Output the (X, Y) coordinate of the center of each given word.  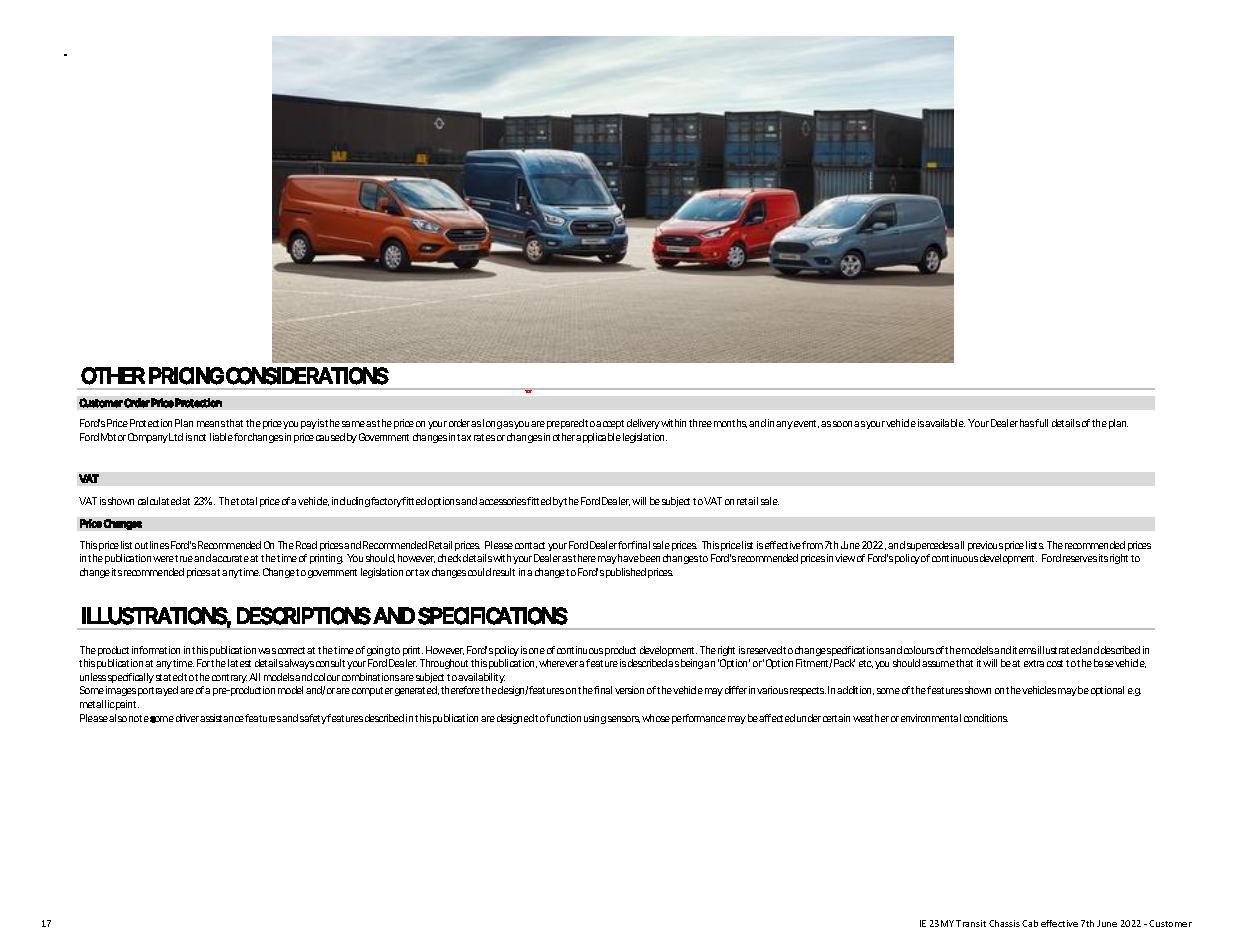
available (945, 423)
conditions (986, 718)
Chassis (1004, 923)
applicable (598, 438)
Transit (971, 923)
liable (221, 437)
